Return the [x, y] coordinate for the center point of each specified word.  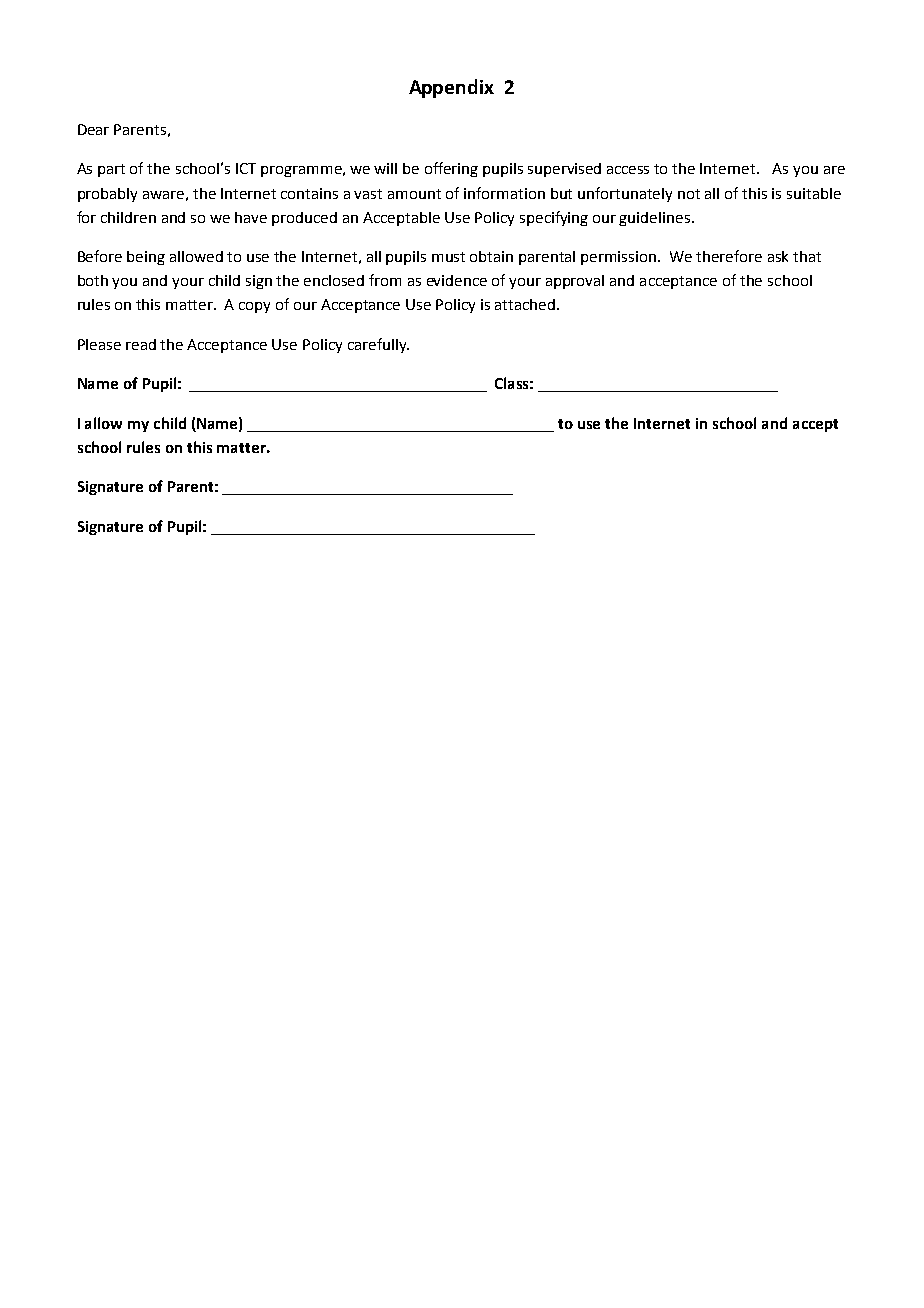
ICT [246, 168]
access [628, 170]
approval [575, 282]
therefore [729, 256]
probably [107, 195]
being [146, 258]
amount [414, 194]
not [689, 194]
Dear [93, 129]
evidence [457, 280]
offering [451, 169]
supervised [564, 170]
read [141, 344]
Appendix [451, 88]
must [448, 257]
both [93, 280]
